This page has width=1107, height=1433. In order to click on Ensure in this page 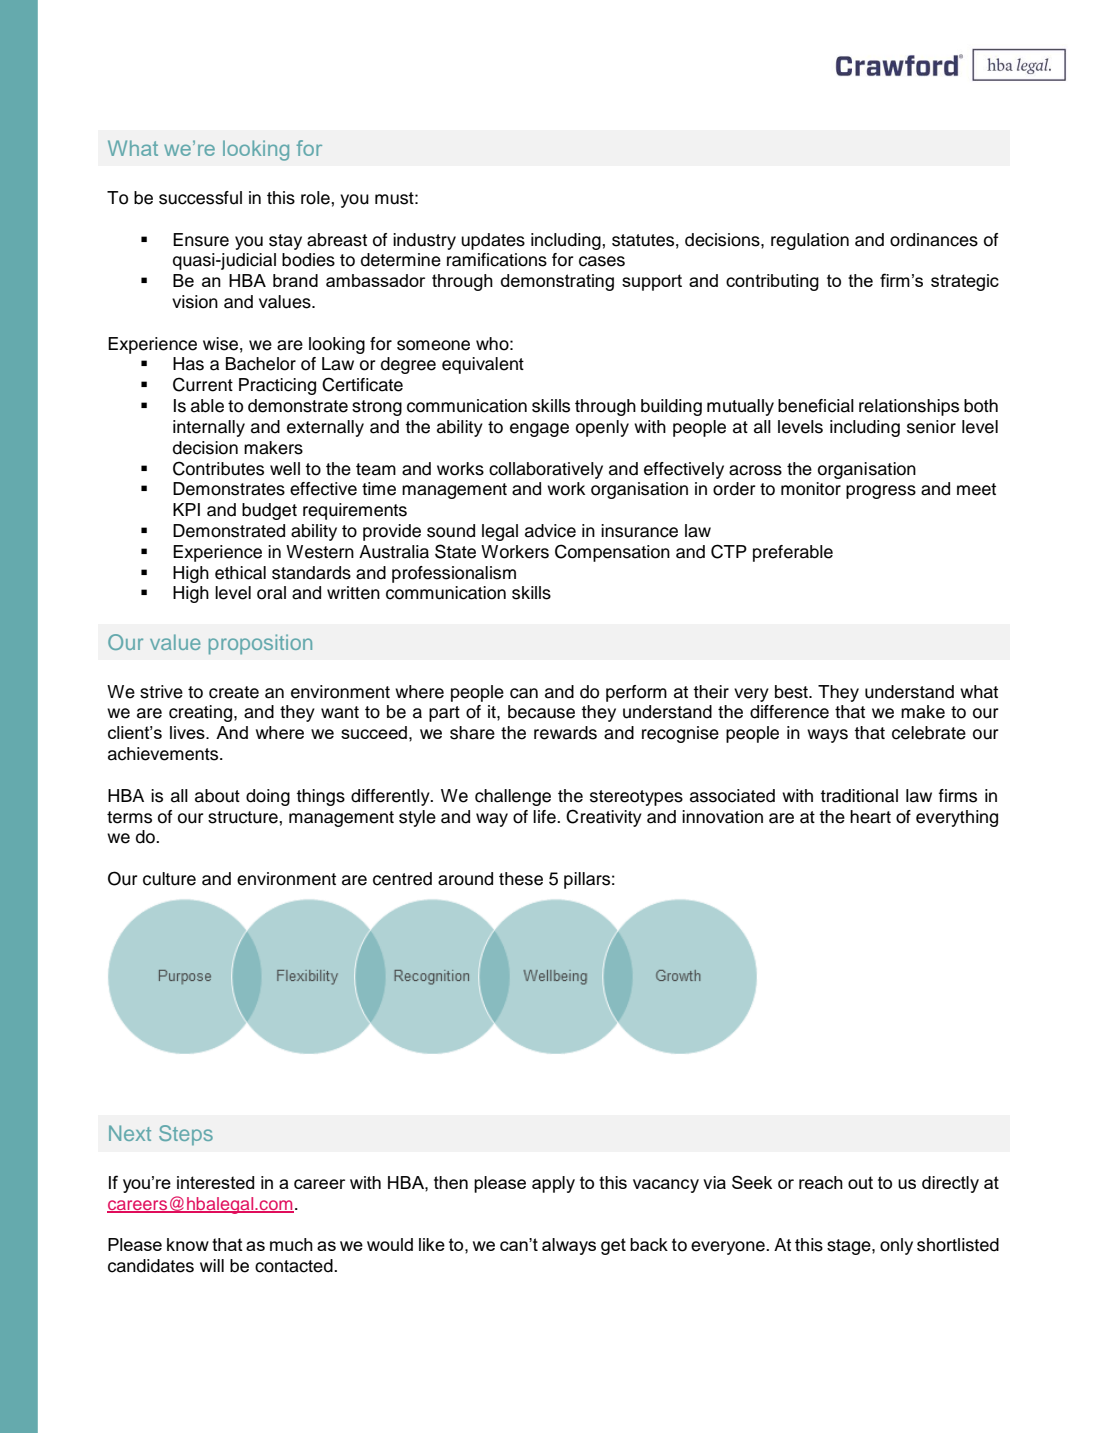, I will do `click(201, 240)`.
